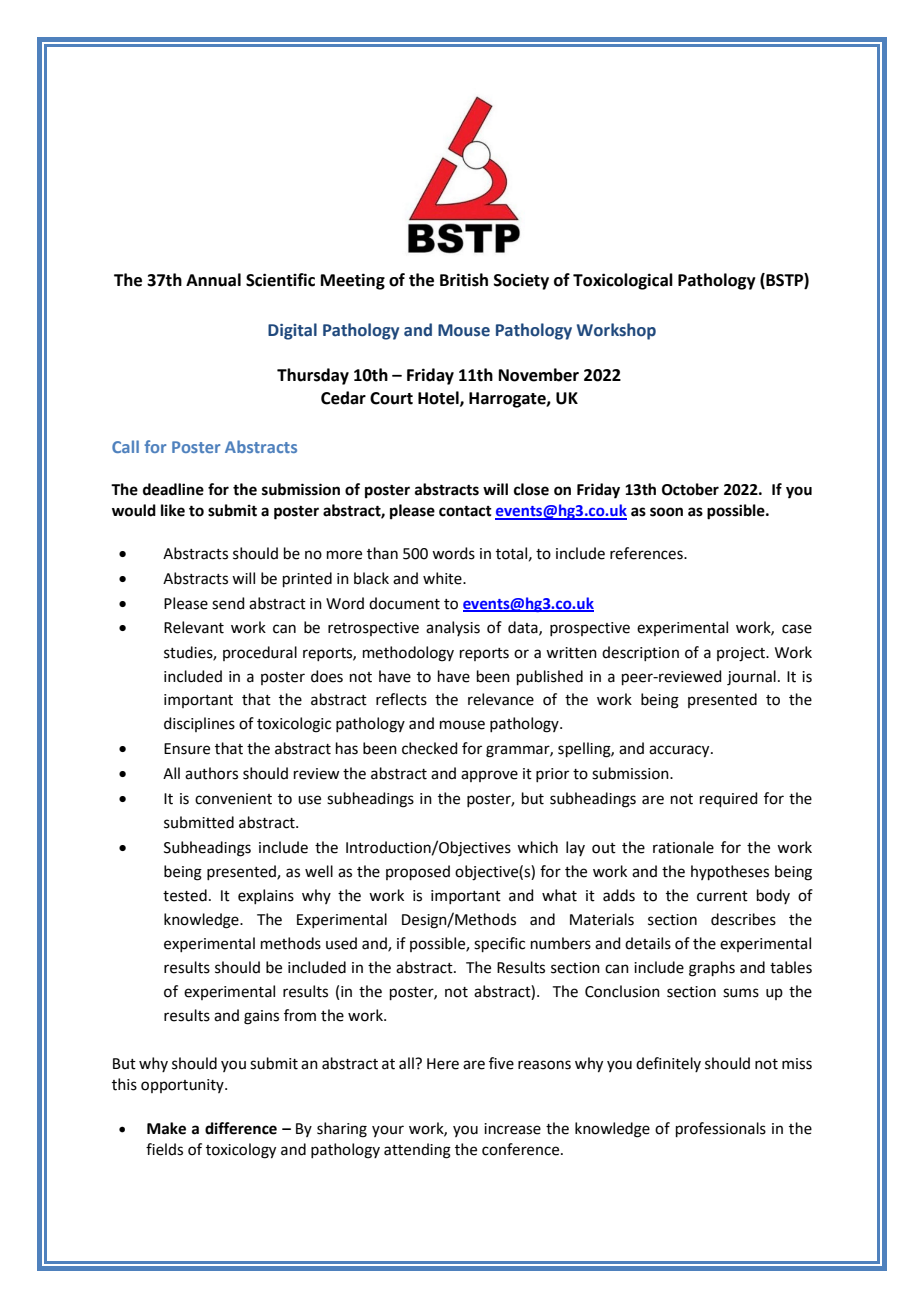  I want to click on British, so click(464, 280).
